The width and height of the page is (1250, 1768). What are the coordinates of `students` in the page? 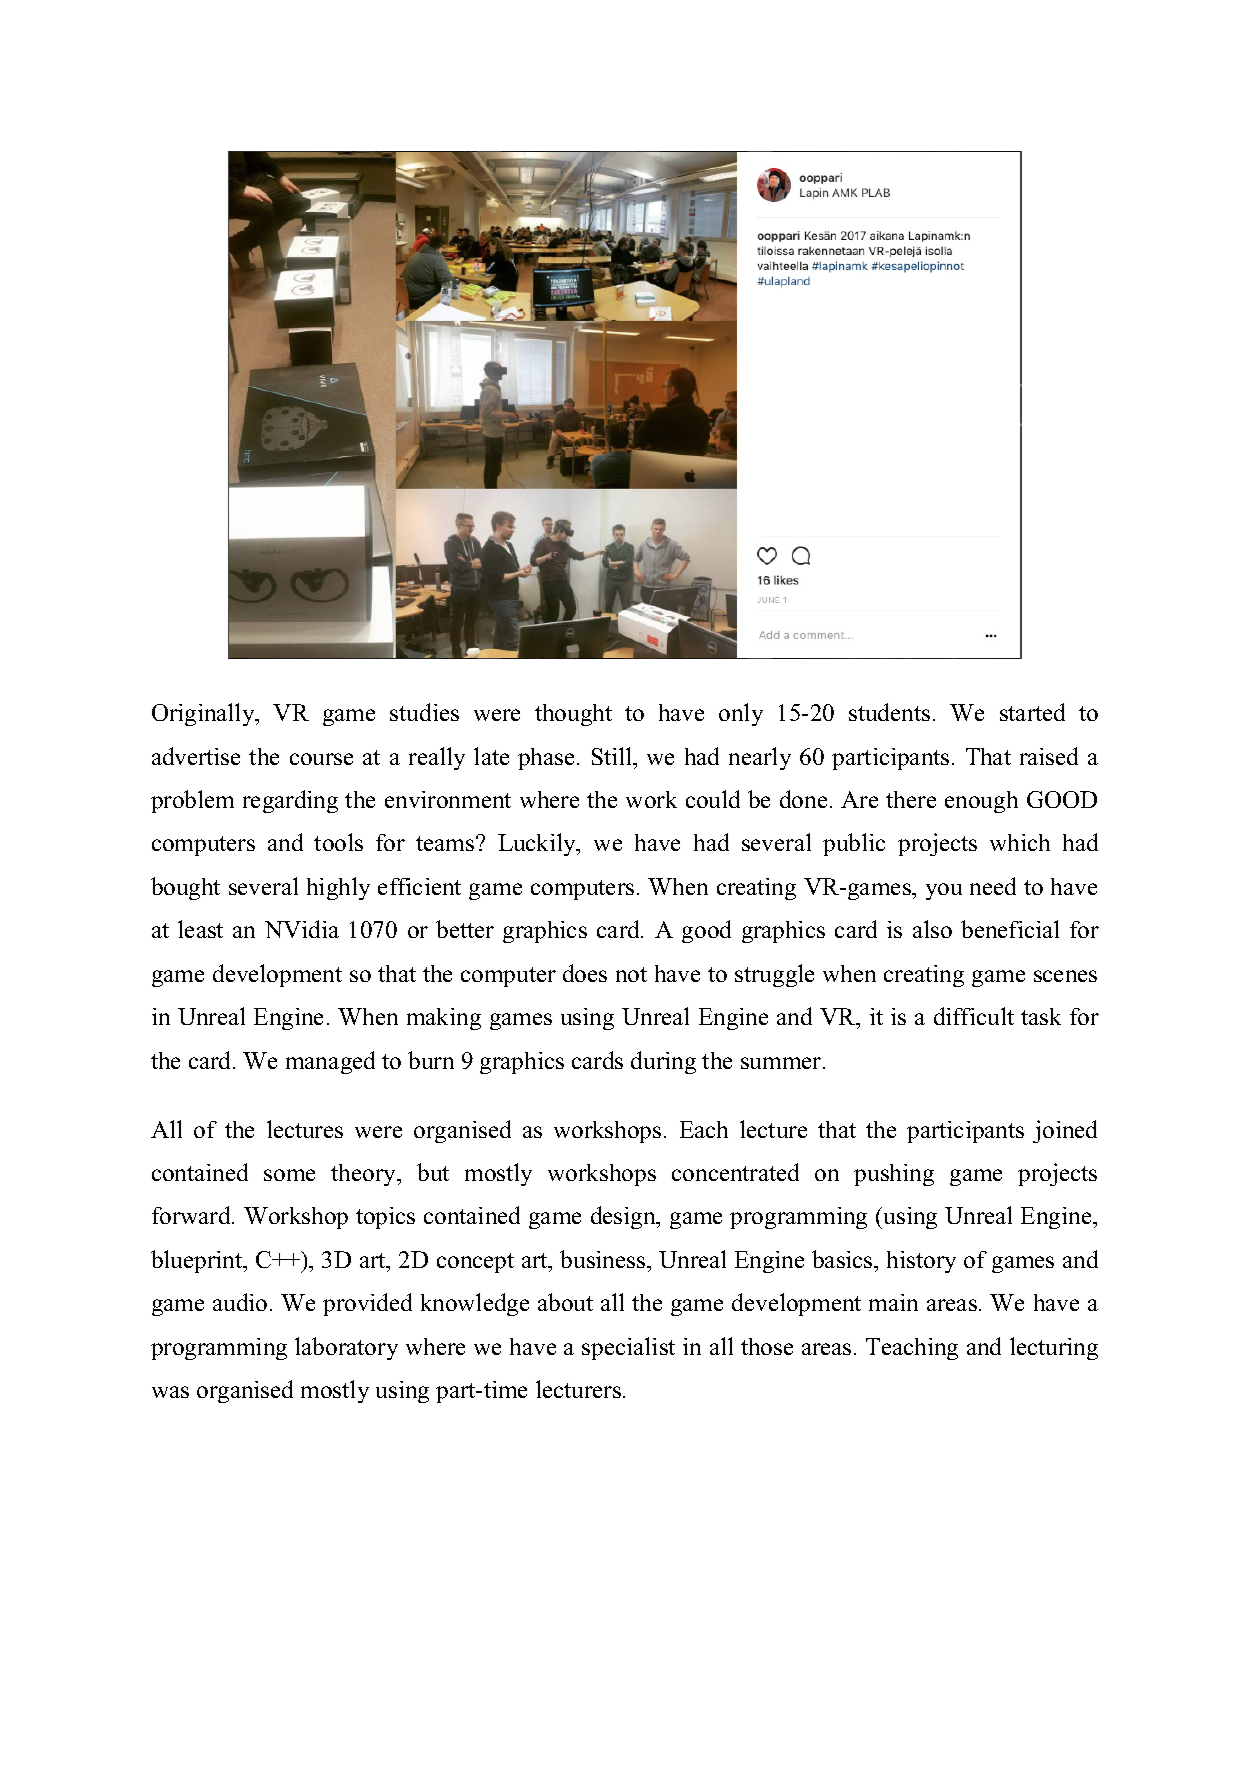 It's located at (889, 712).
